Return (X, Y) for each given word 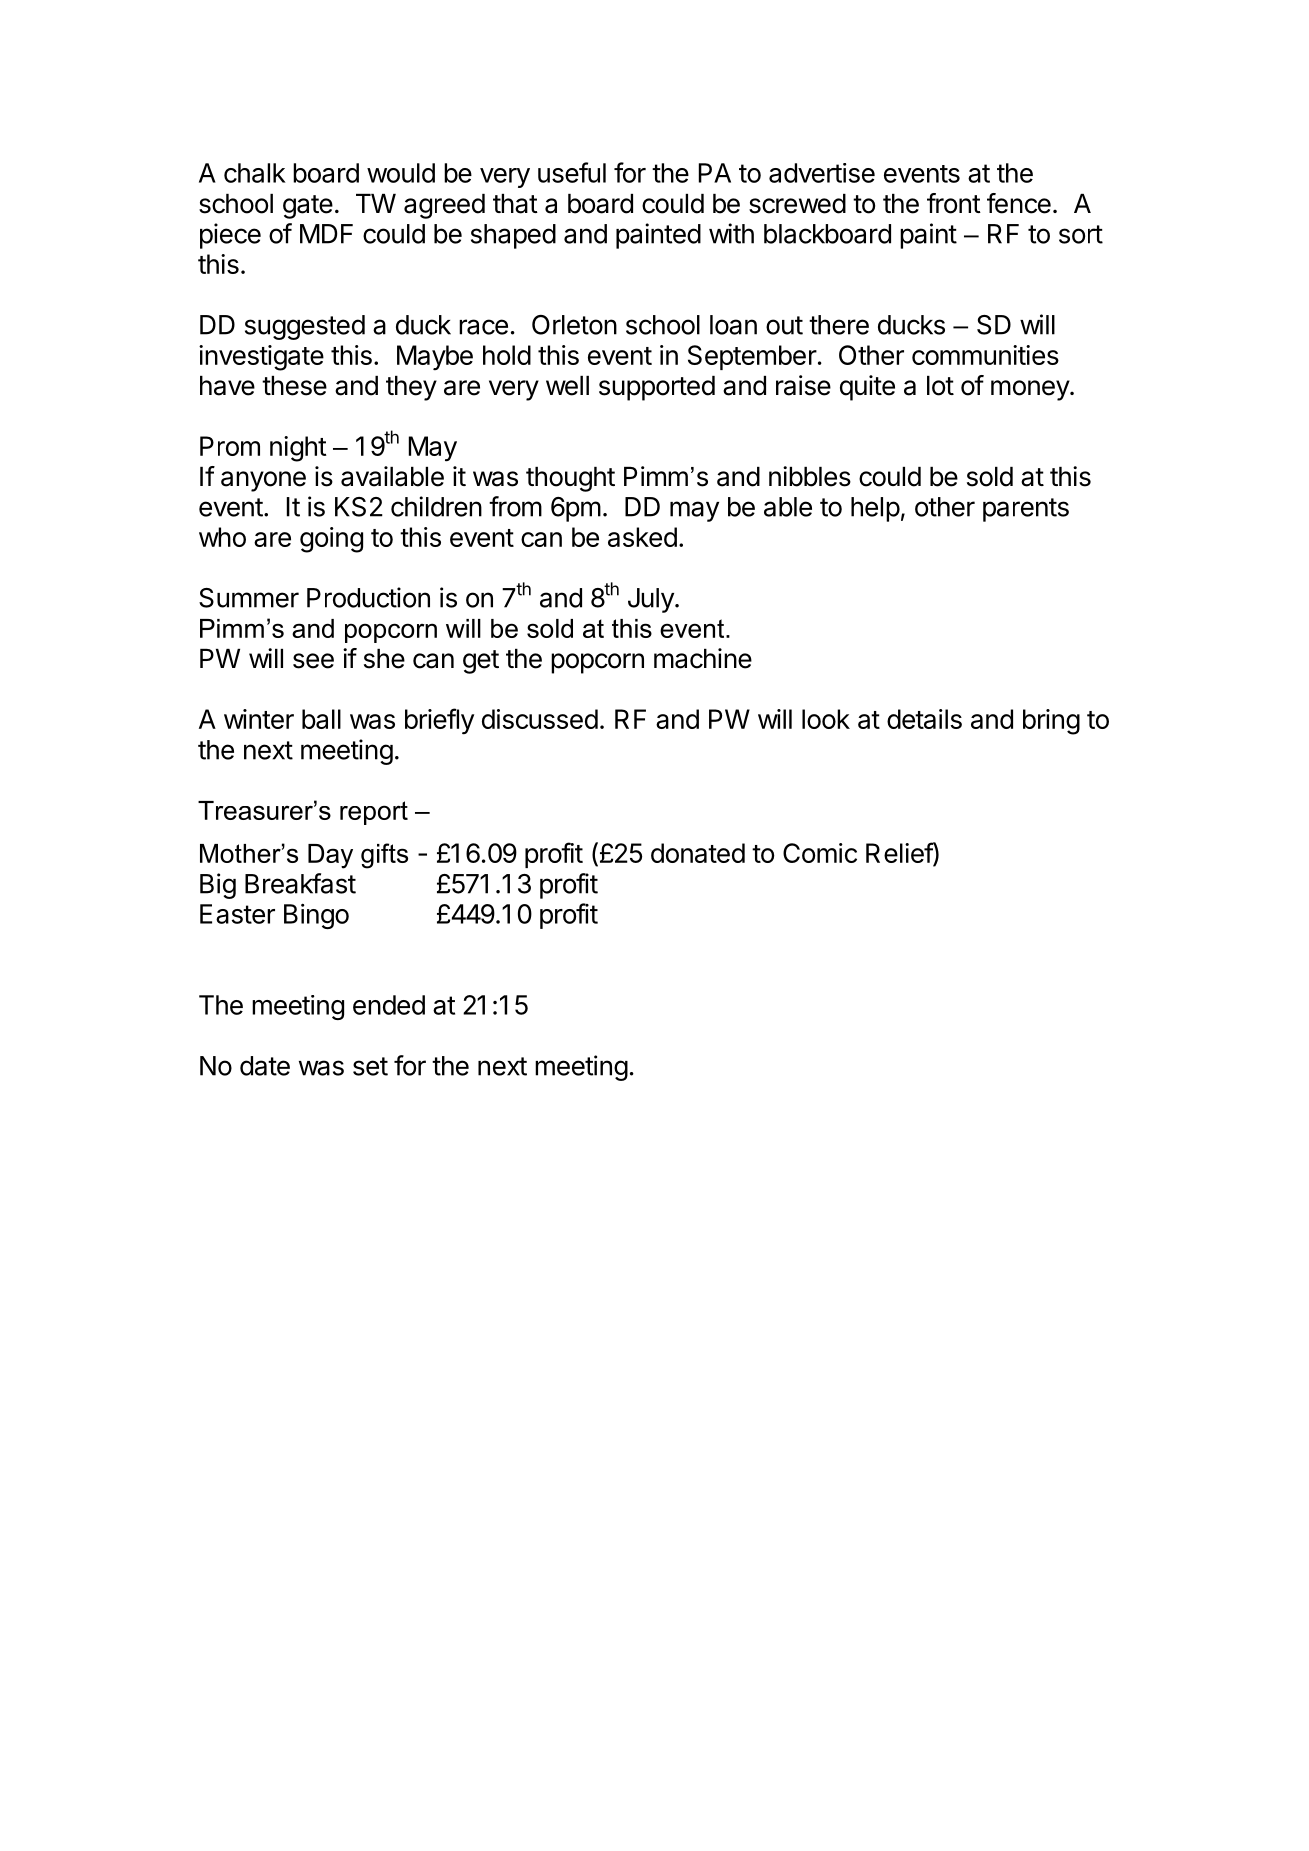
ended (389, 1005)
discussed (540, 719)
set (370, 1066)
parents (1026, 510)
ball (321, 719)
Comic (820, 853)
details (924, 719)
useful (572, 172)
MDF (326, 234)
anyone (263, 481)
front (954, 203)
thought (570, 479)
